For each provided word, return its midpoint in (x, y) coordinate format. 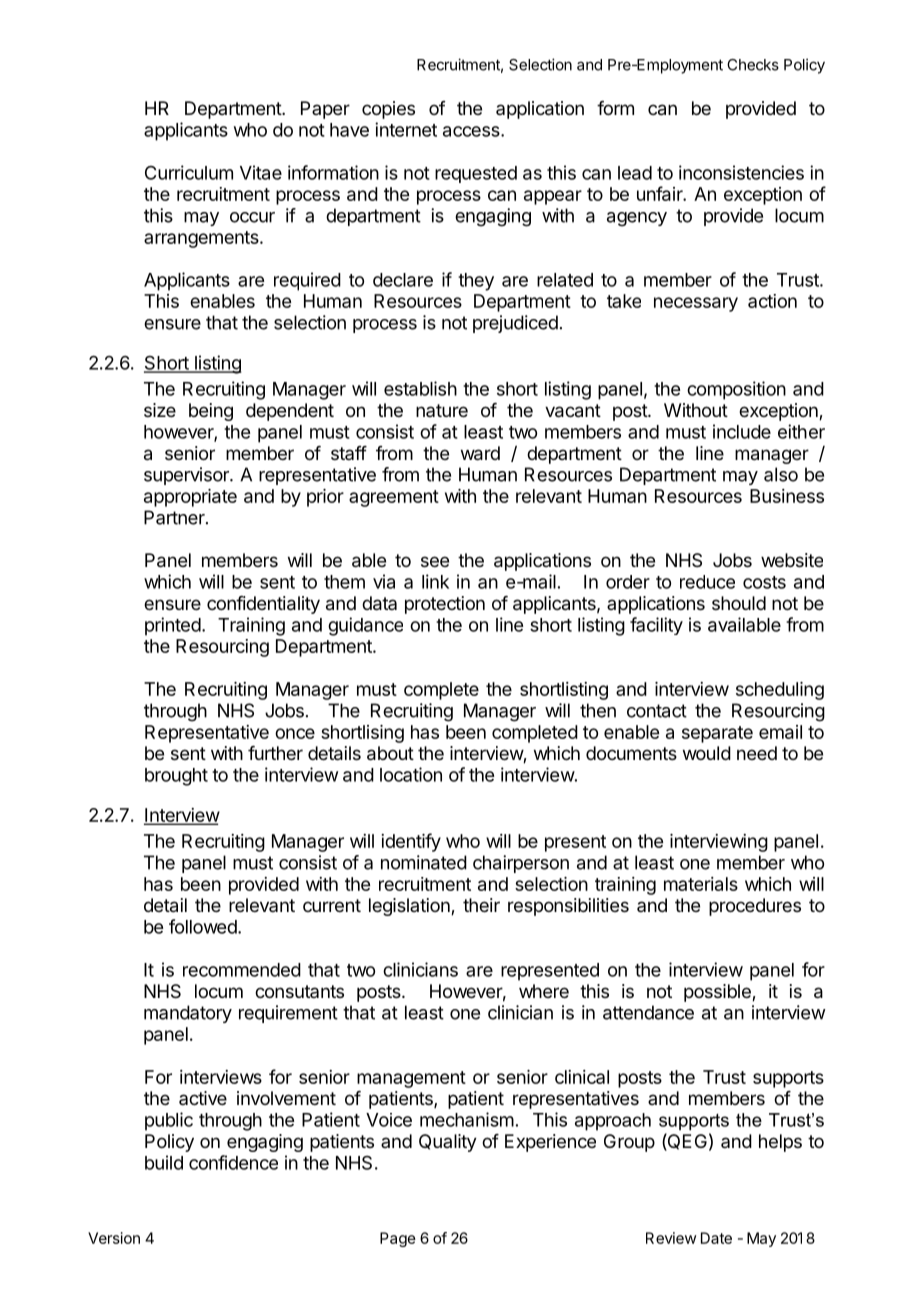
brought (176, 777)
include (742, 431)
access (472, 131)
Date (716, 1238)
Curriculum (189, 172)
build (164, 1162)
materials (701, 884)
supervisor (187, 476)
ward (480, 453)
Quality (448, 1143)
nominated (424, 862)
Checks (753, 65)
